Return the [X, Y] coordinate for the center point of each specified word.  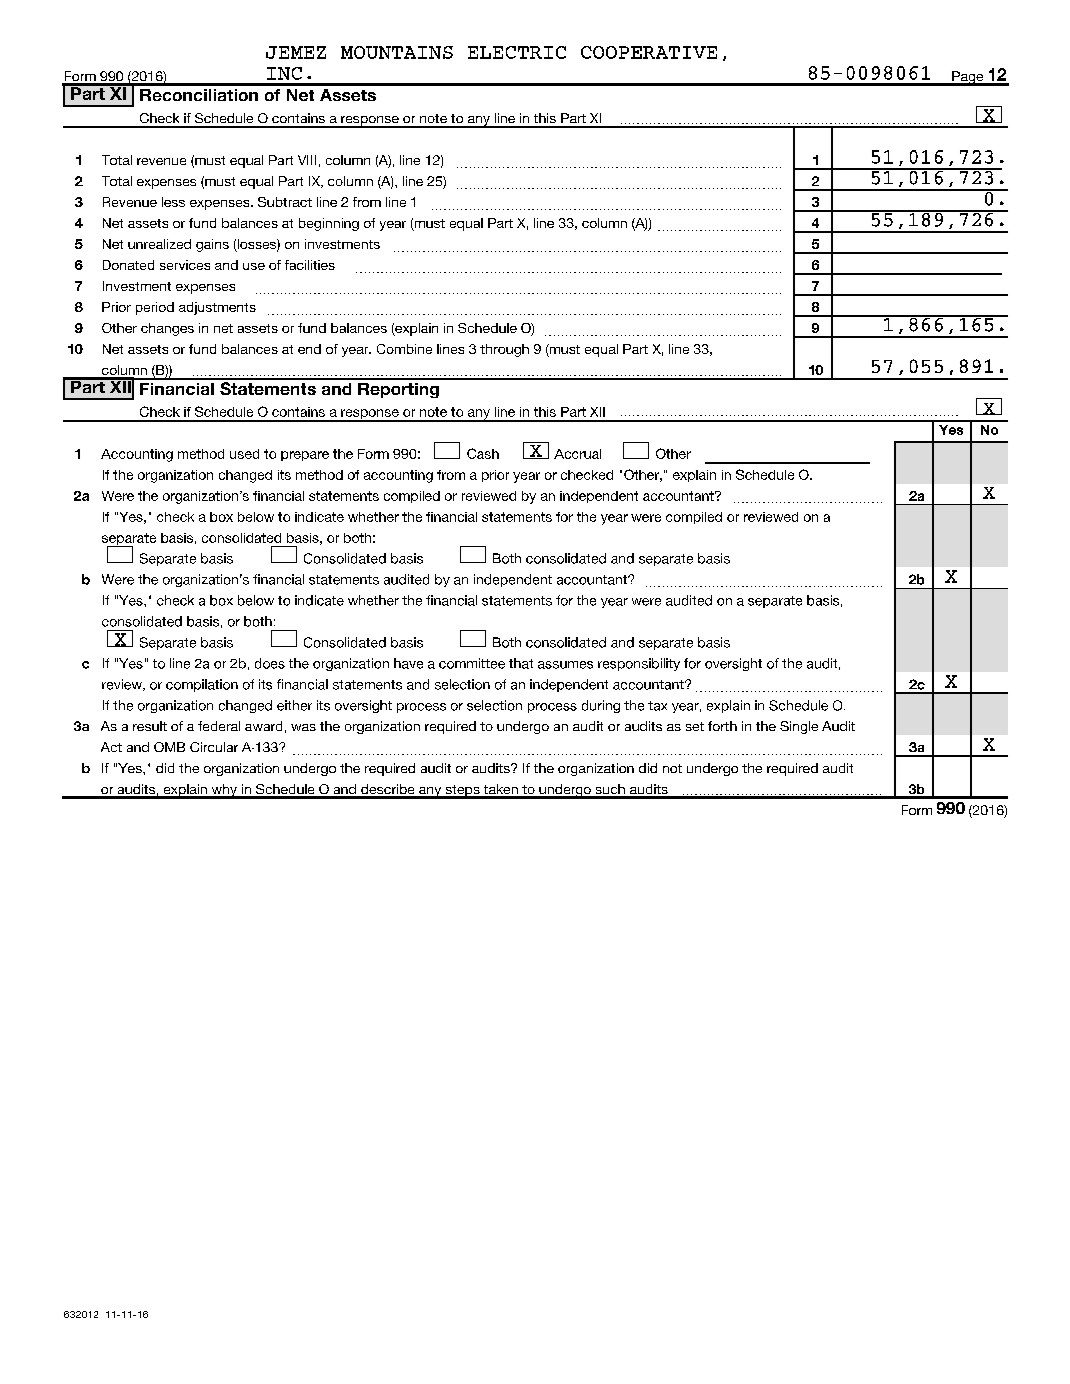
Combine [404, 349]
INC [284, 73]
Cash [483, 453]
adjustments [217, 308]
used [244, 454]
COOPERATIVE [649, 52]
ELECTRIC [517, 52]
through [504, 350]
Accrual [577, 454]
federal [219, 726]
